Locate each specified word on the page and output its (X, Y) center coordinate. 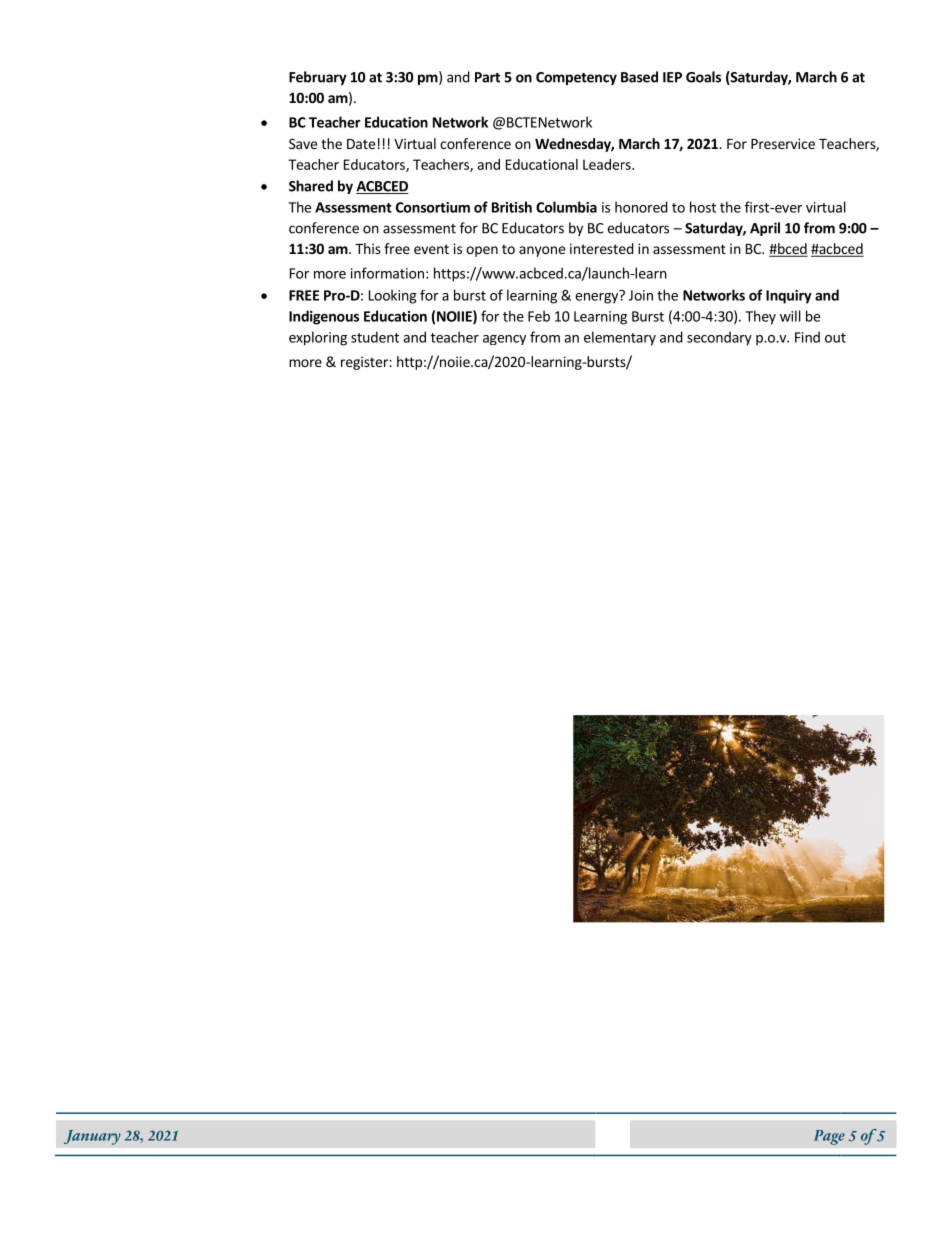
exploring (318, 338)
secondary (719, 338)
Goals (703, 77)
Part (487, 77)
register (365, 363)
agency (504, 340)
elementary (620, 338)
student (375, 337)
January (92, 1137)
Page (829, 1137)
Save (303, 143)
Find (807, 337)
